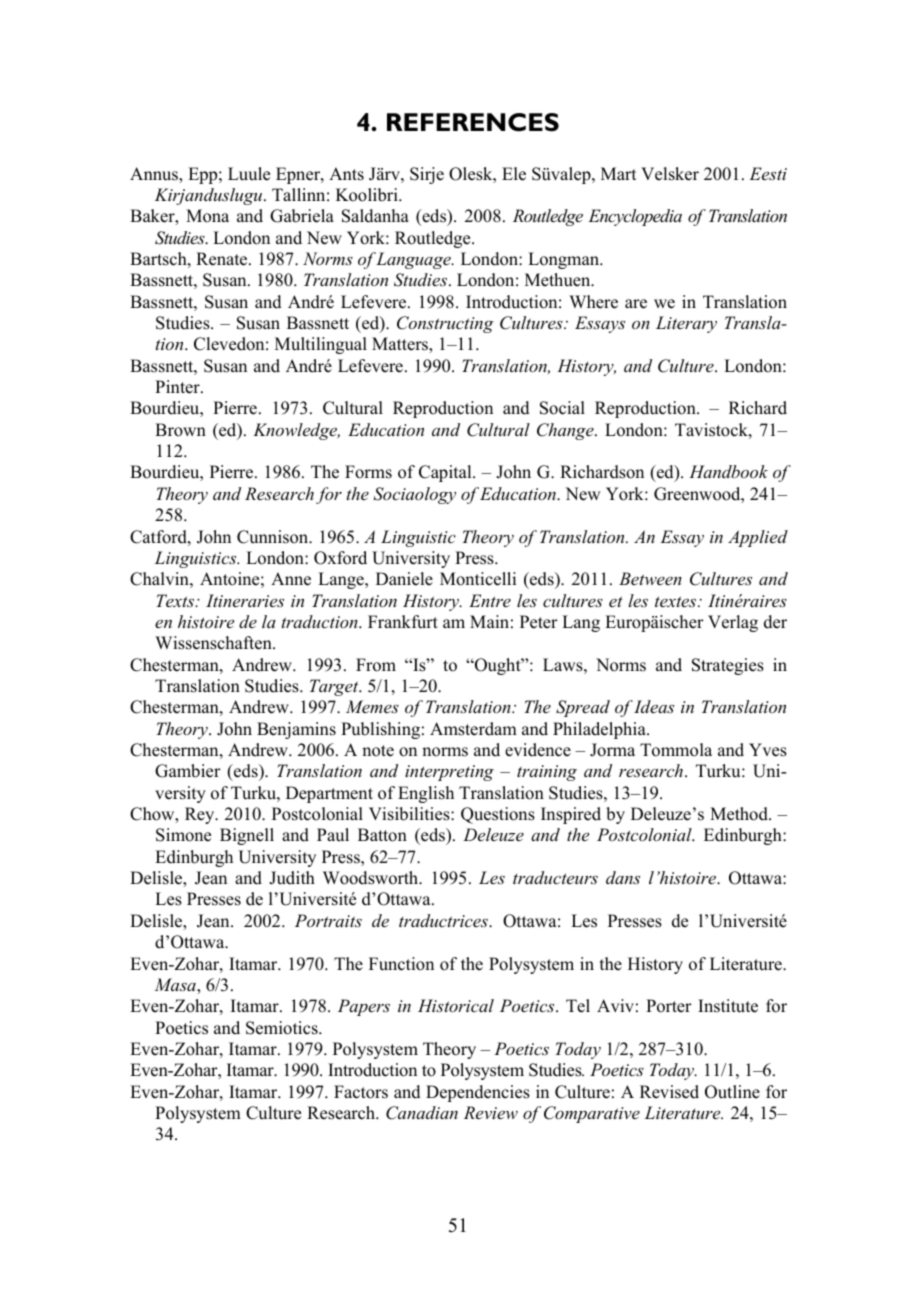 This image has width=916, height=1316. Describe the element at coordinates (283, 1028) in the image. I see `Semiotics` at that location.
